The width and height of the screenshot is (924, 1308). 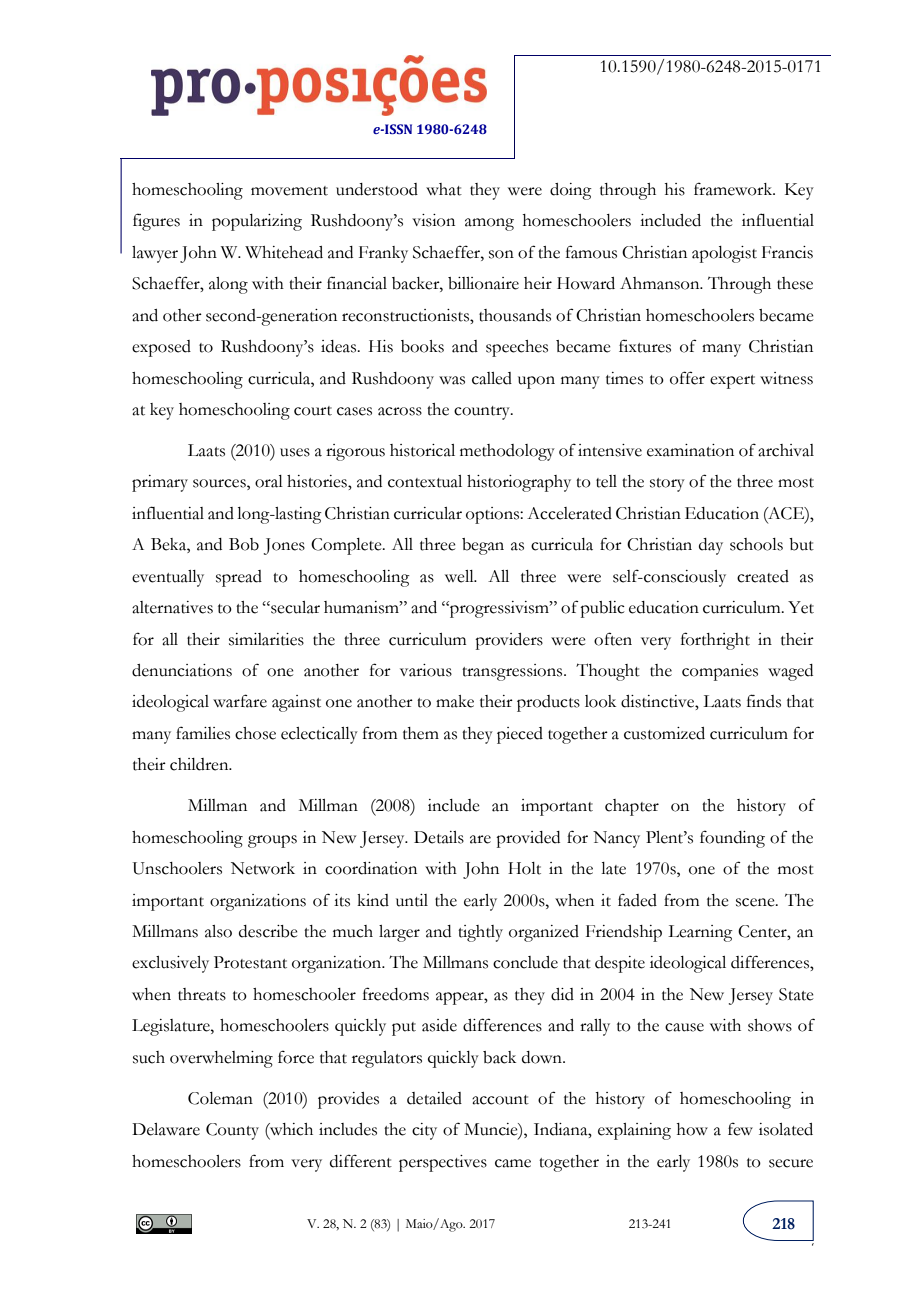 I want to click on began, so click(x=483, y=546).
